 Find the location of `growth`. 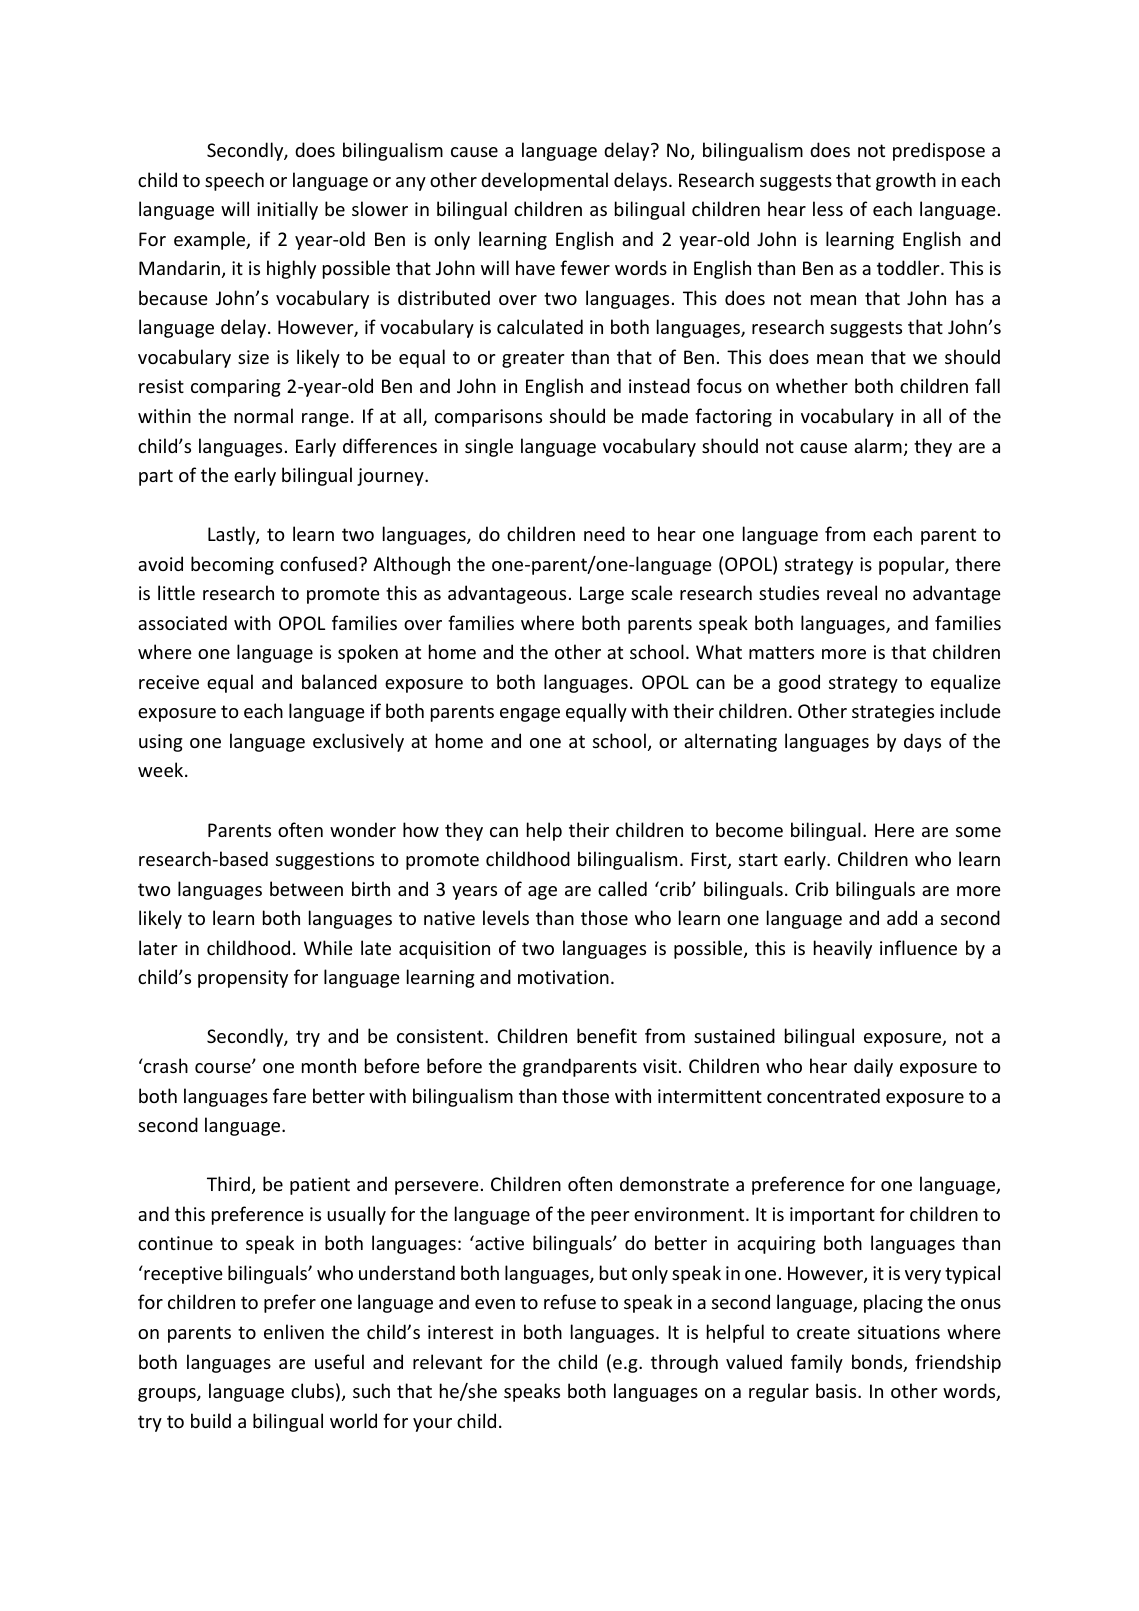

growth is located at coordinates (906, 181).
